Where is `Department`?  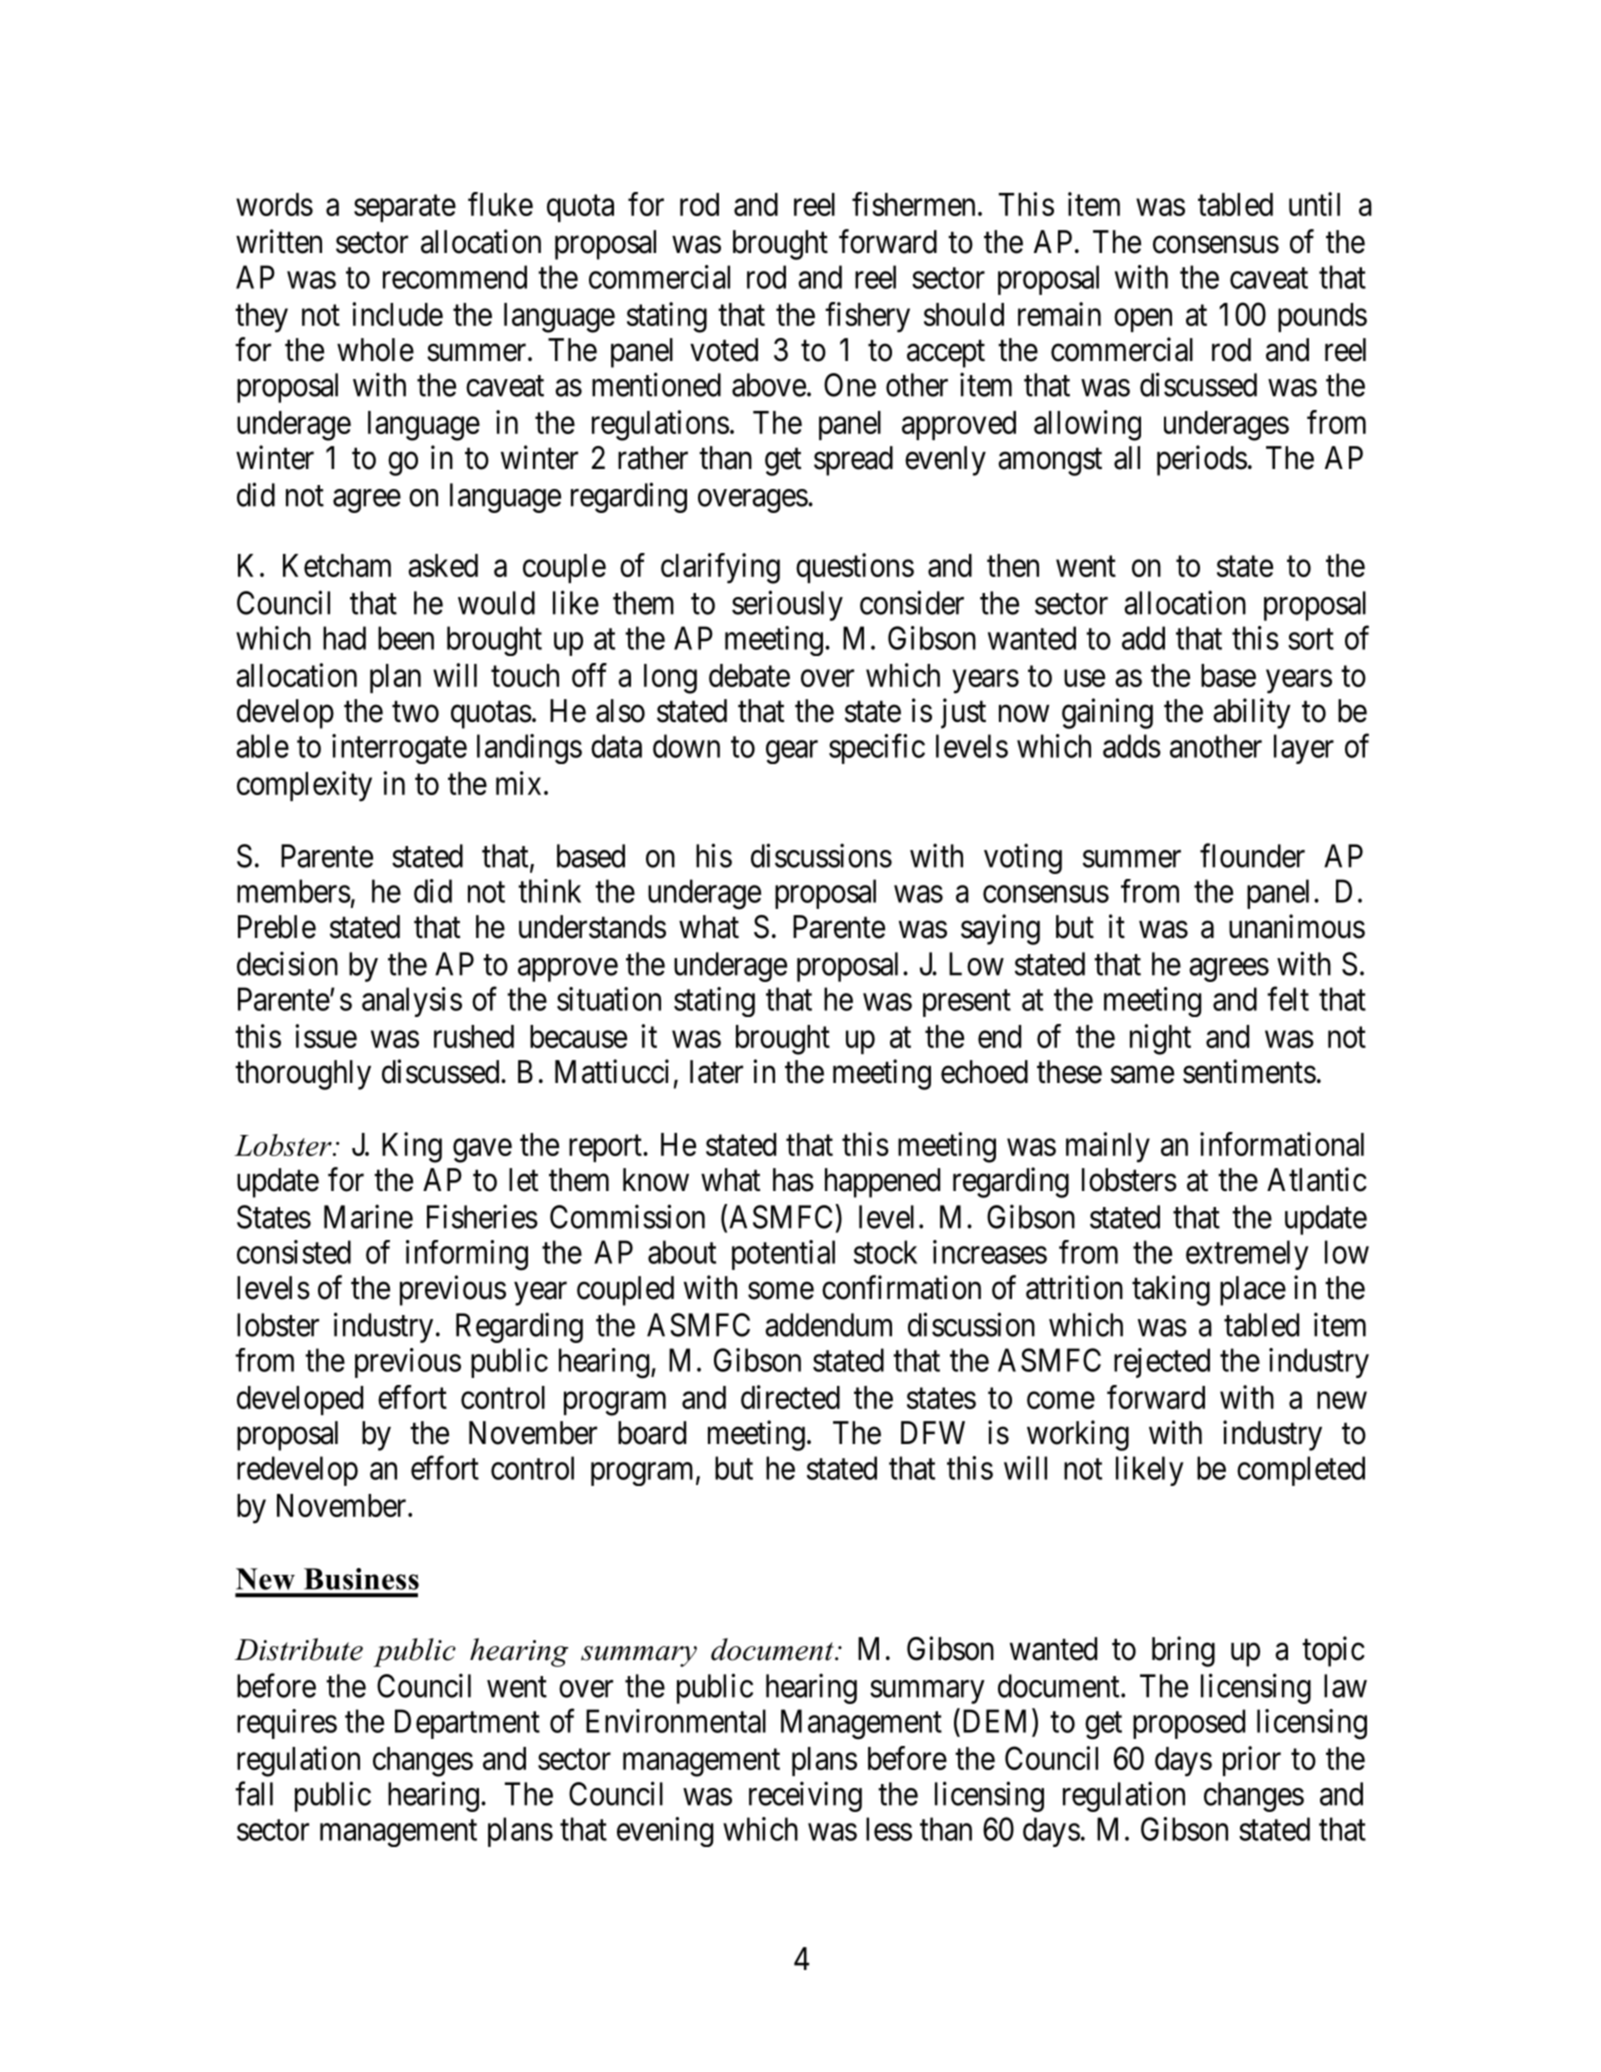 Department is located at coordinates (467, 1724).
